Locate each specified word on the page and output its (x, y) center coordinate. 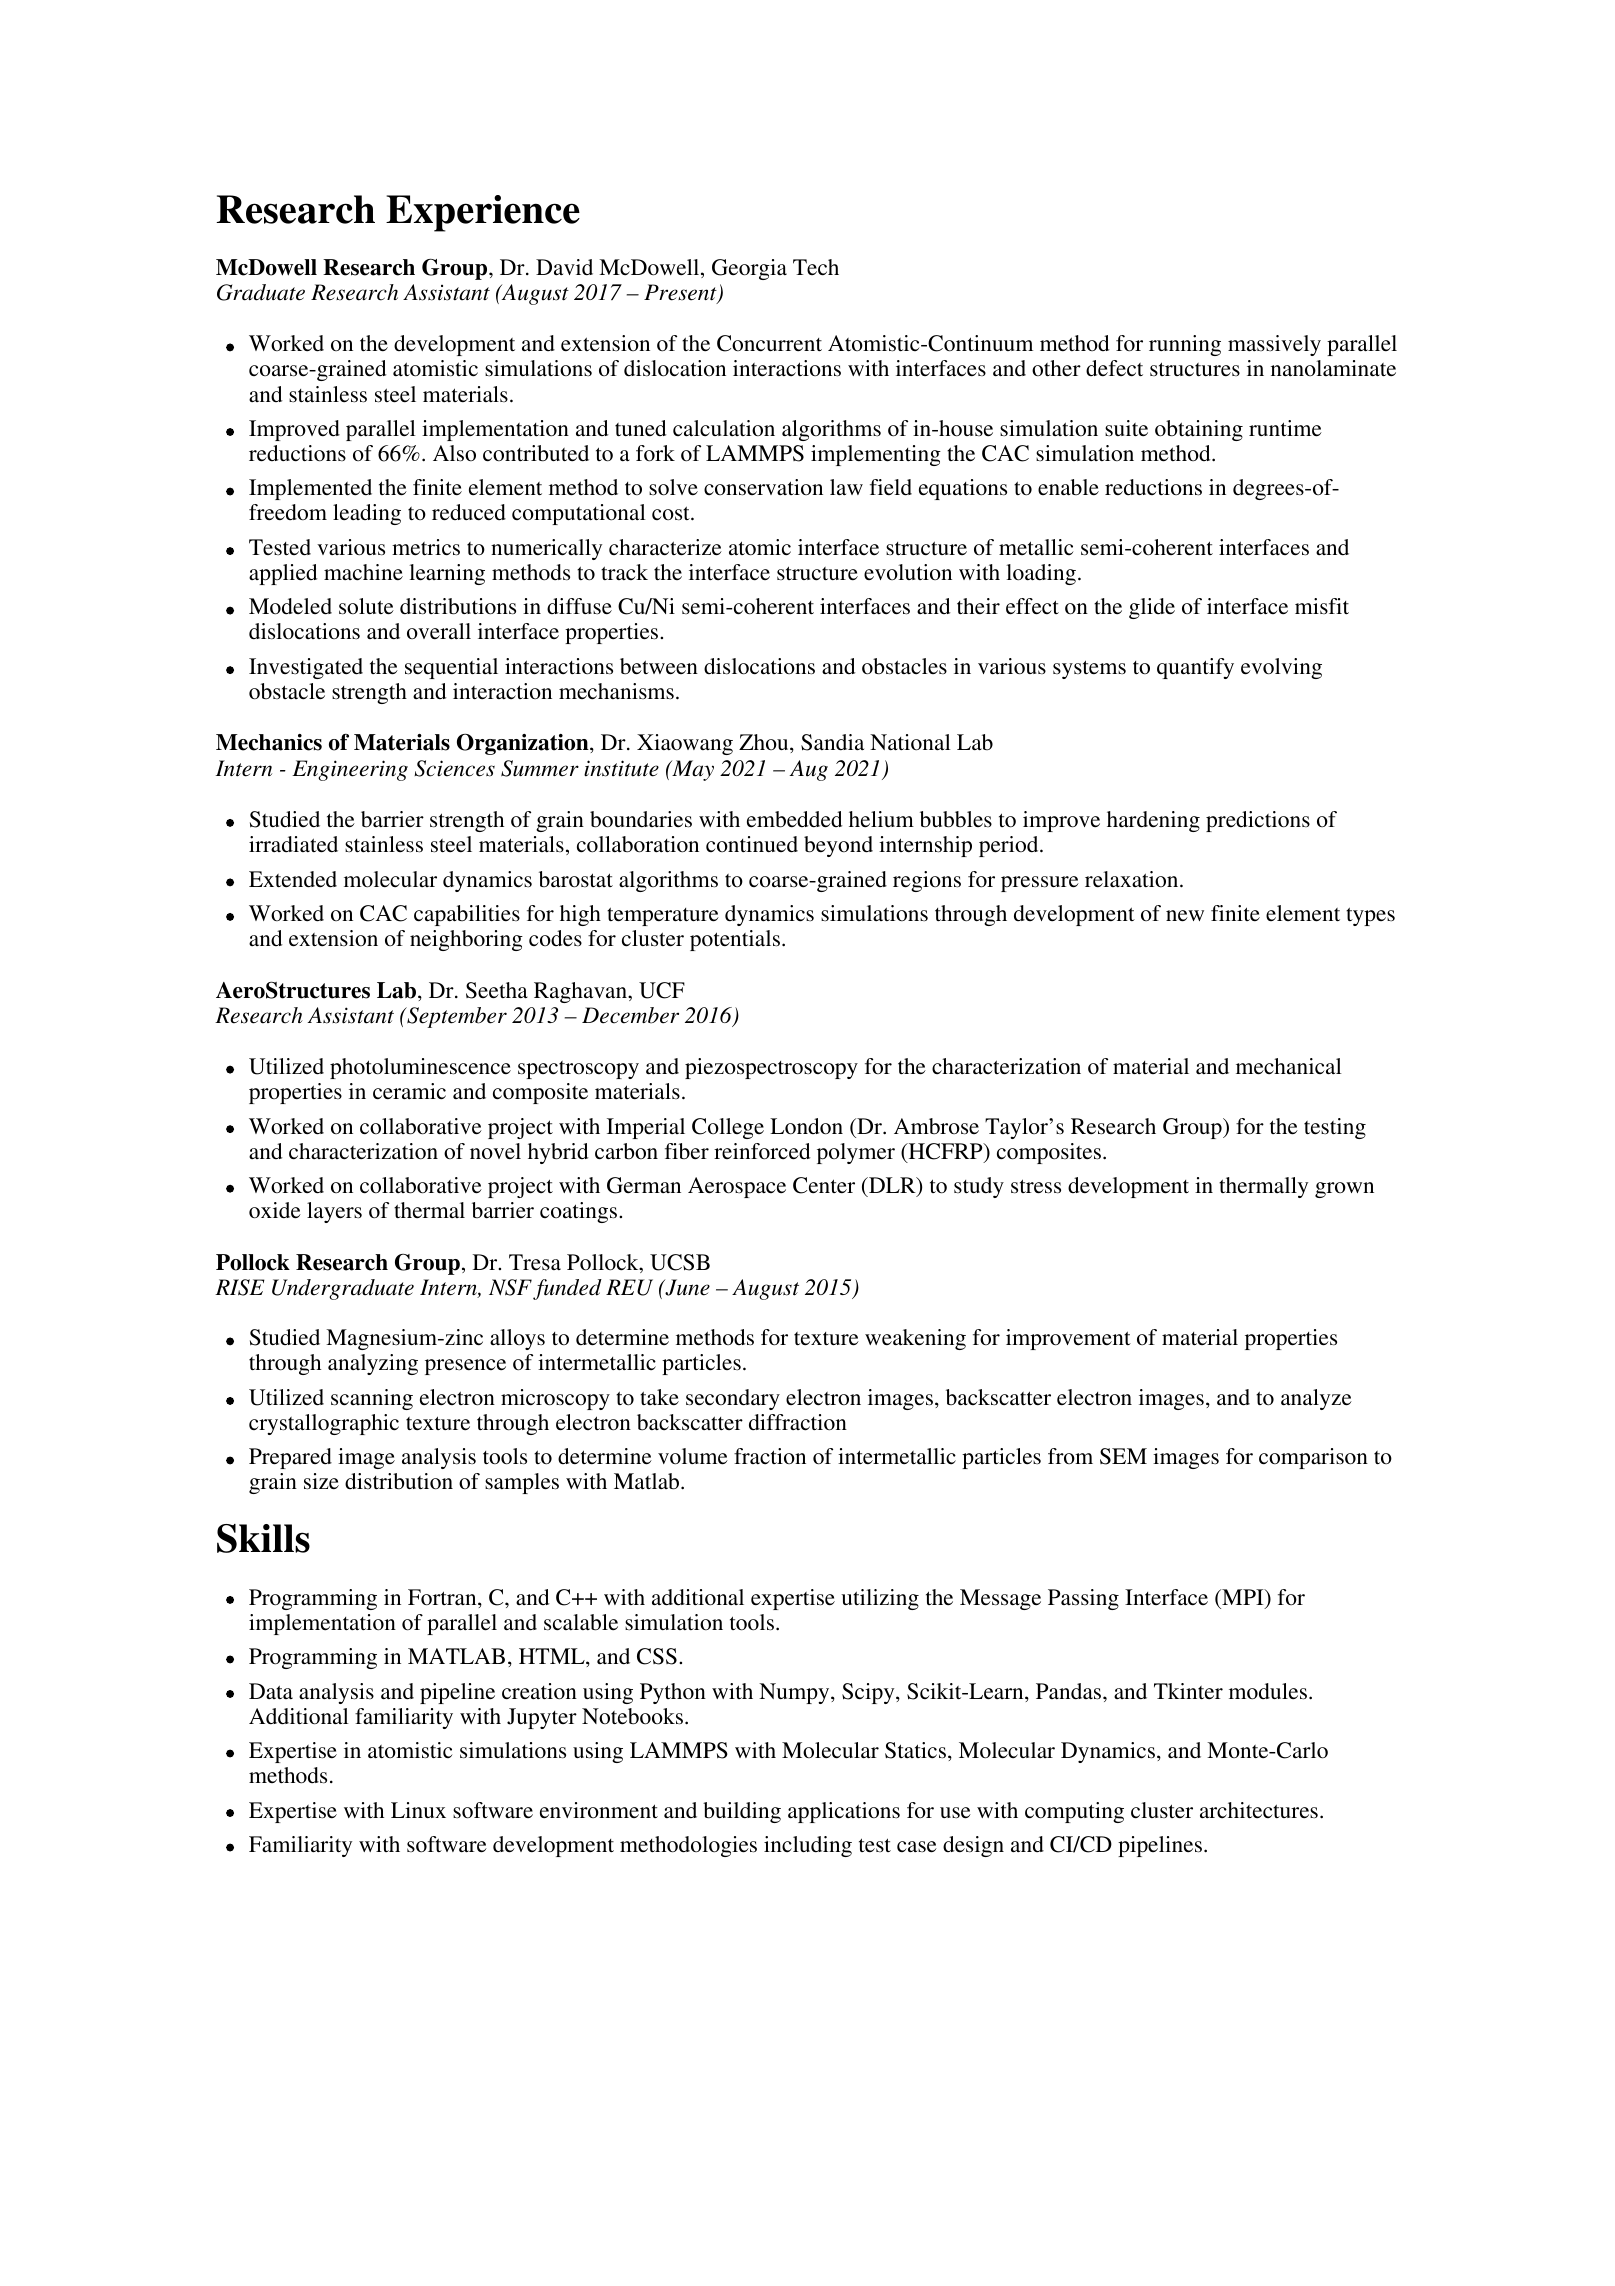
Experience (483, 213)
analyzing (373, 1364)
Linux (418, 1810)
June (686, 1287)
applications (844, 1812)
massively (1274, 345)
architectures (1259, 1810)
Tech (816, 267)
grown (1344, 1190)
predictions (1258, 821)
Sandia (832, 742)
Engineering (350, 770)
